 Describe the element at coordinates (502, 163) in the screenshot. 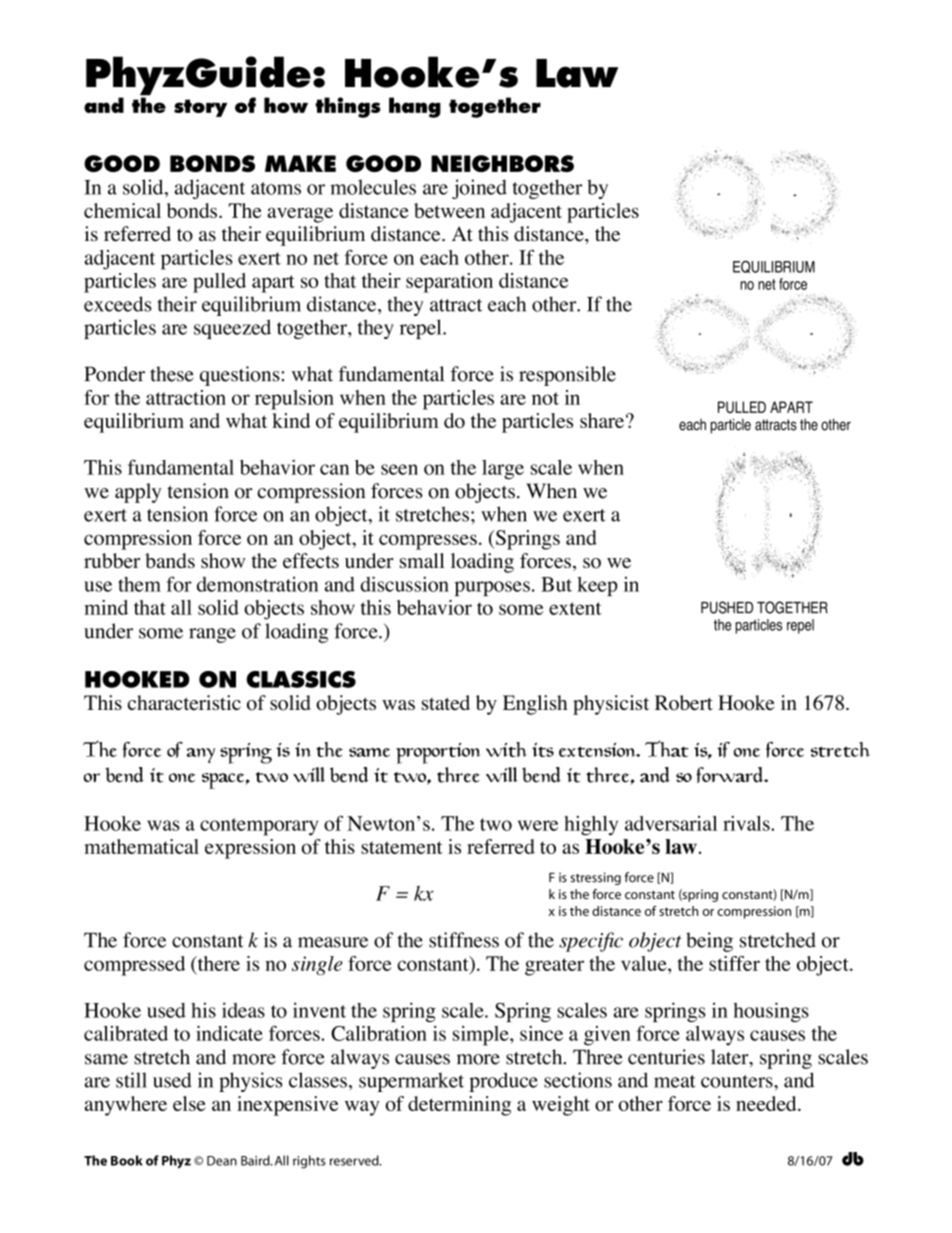

I see `NEIGHBORS` at that location.
